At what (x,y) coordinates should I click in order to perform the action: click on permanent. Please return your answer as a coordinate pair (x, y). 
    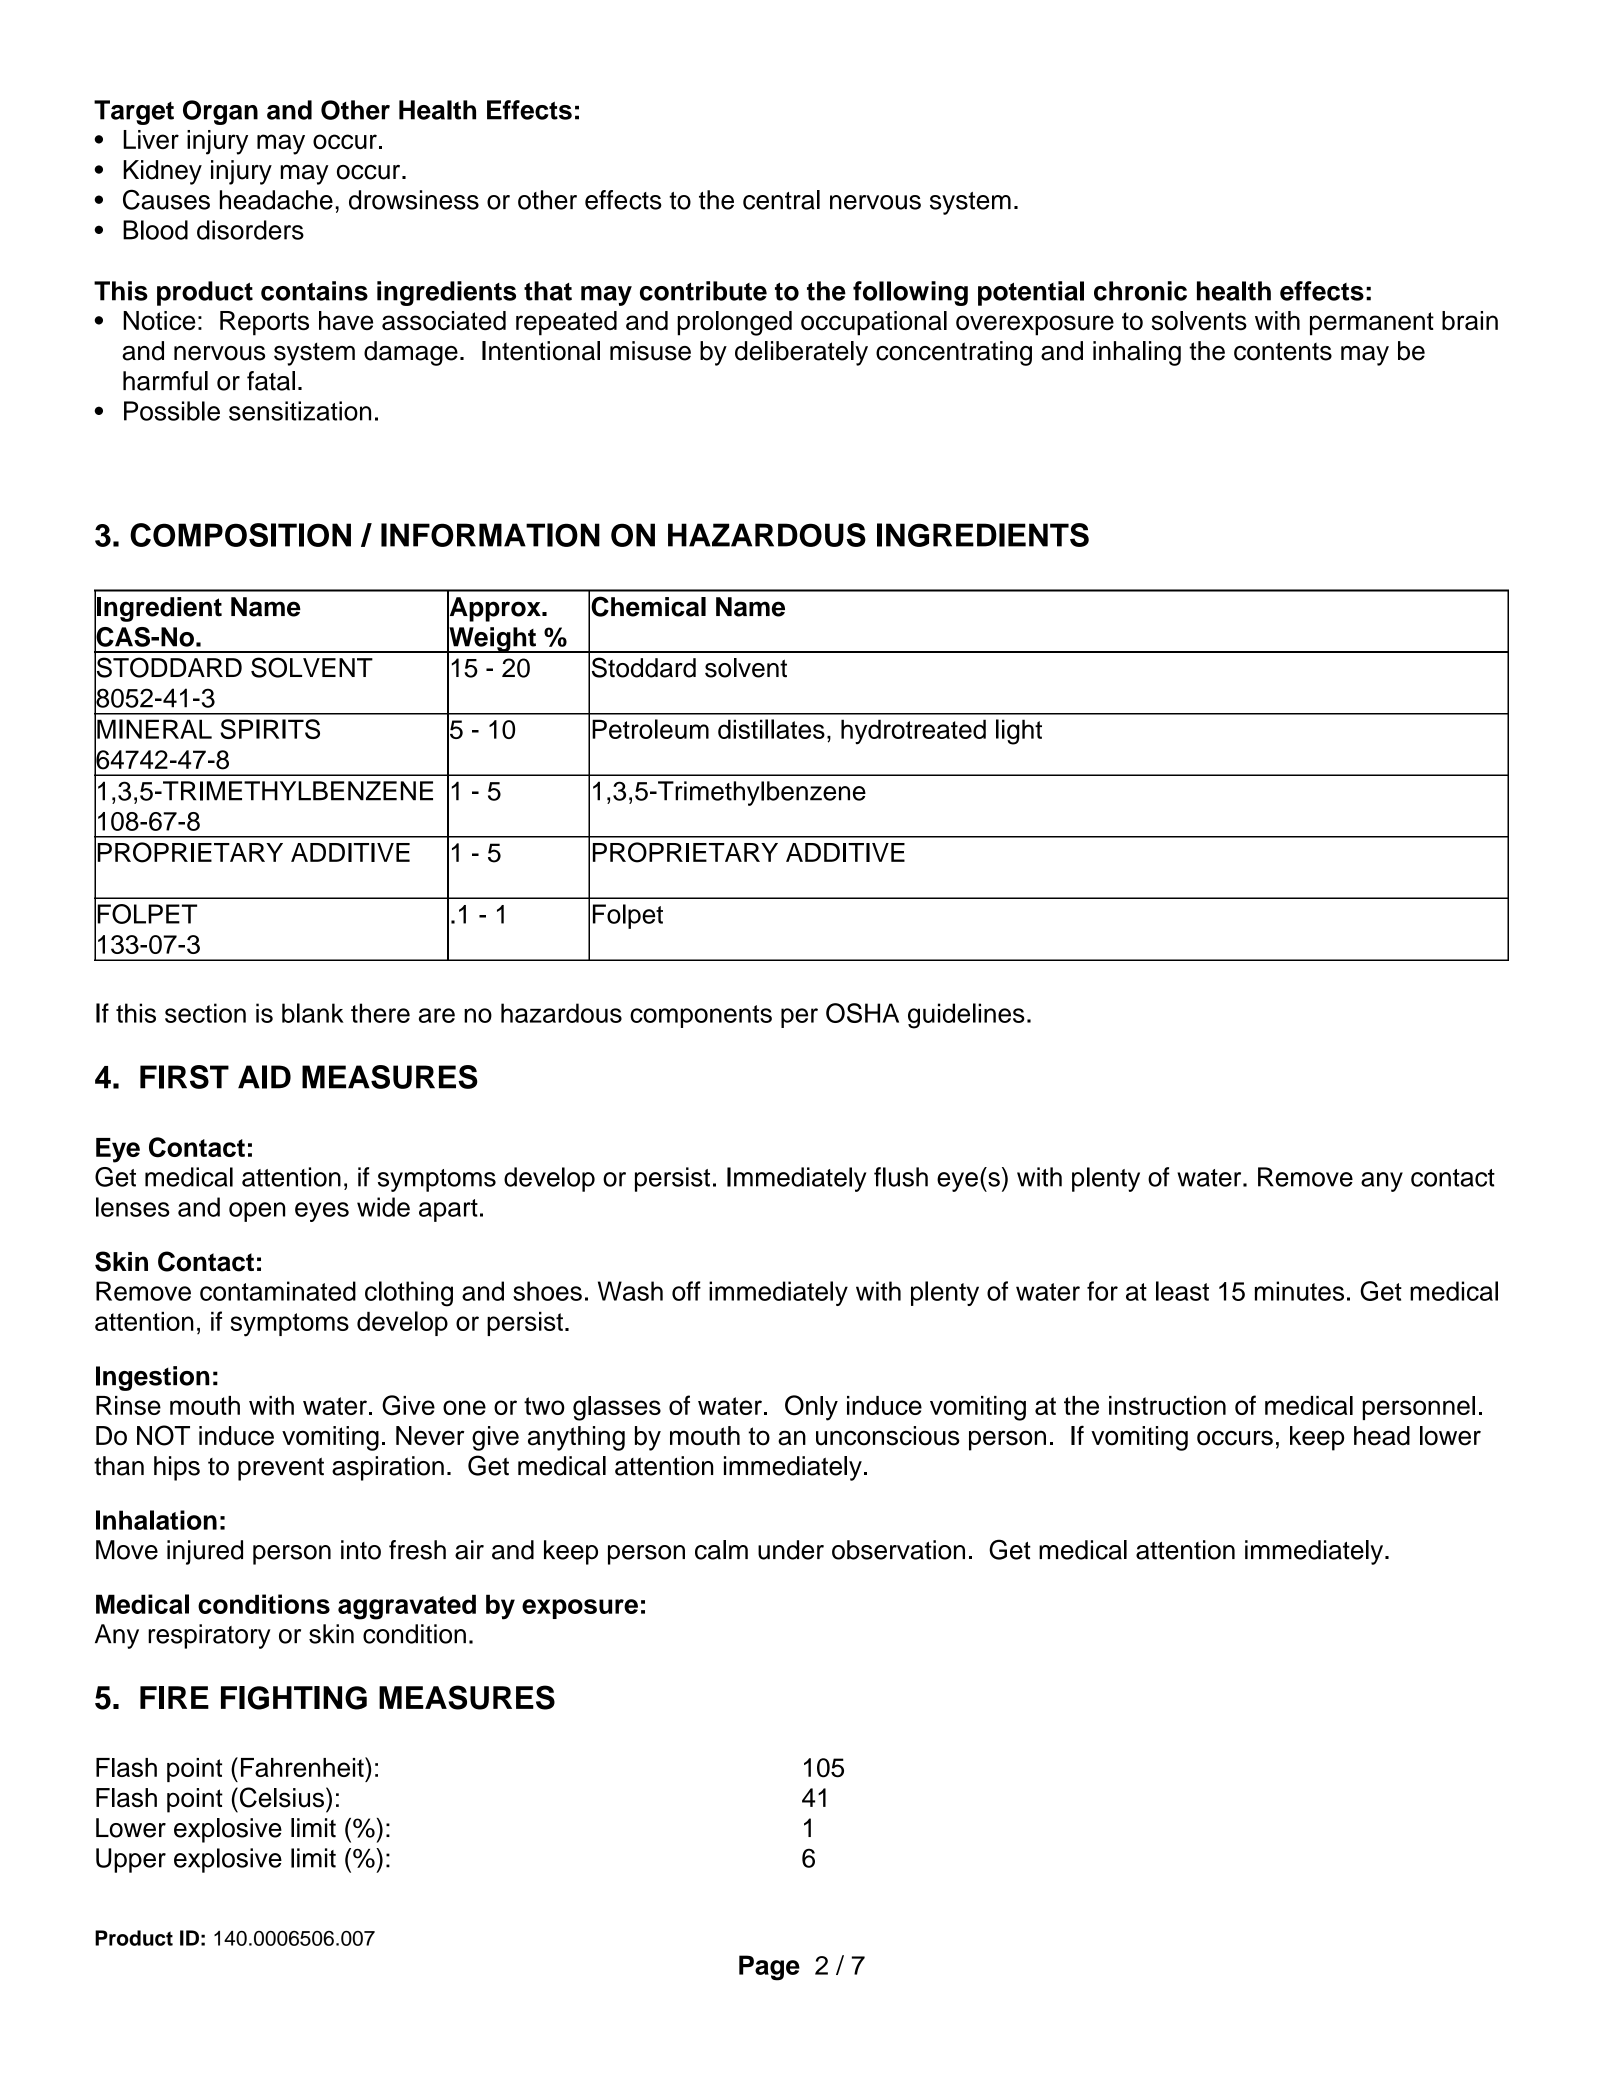
    Looking at the image, I should click on (1372, 324).
